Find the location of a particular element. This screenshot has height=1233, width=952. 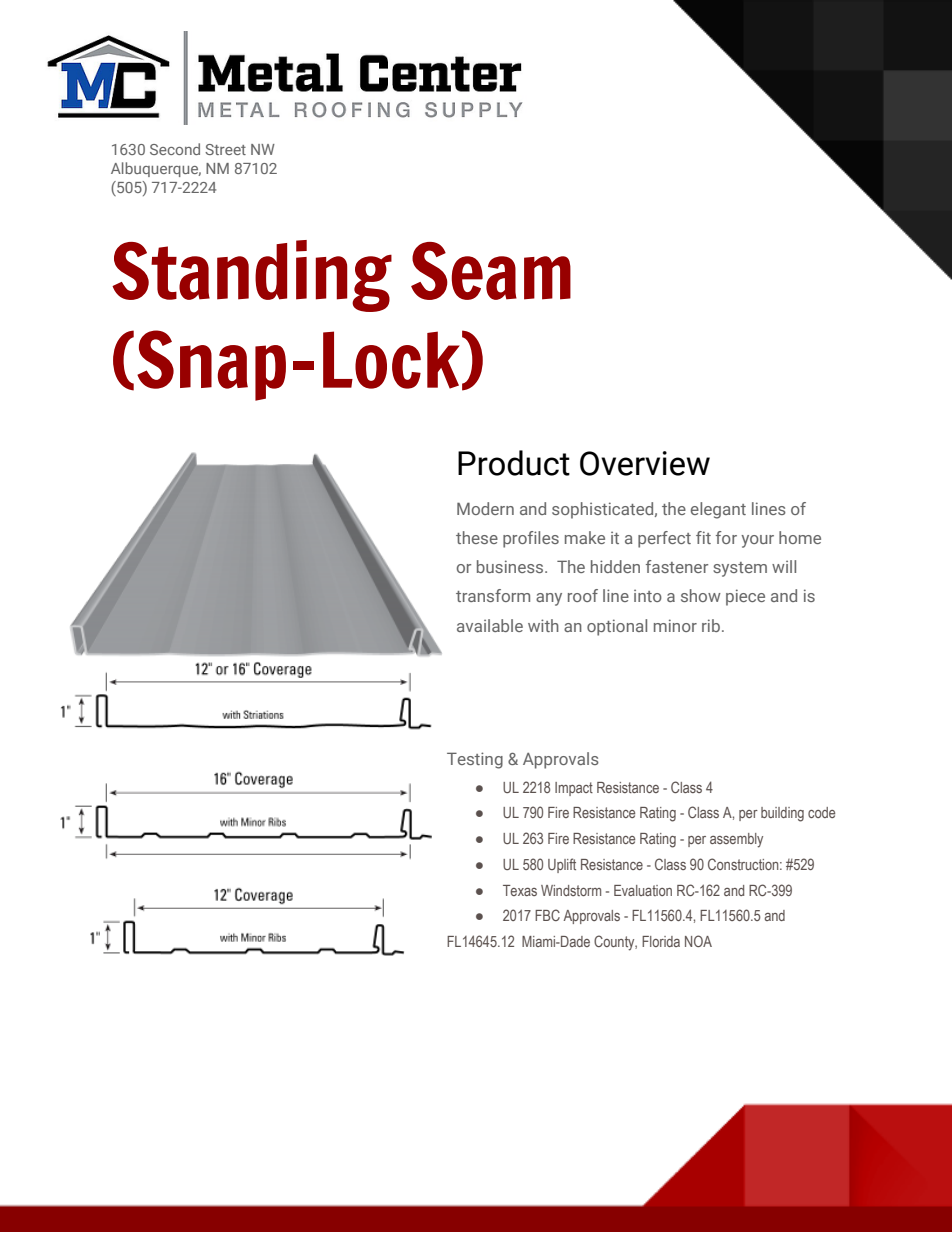

Standing is located at coordinates (252, 276).
